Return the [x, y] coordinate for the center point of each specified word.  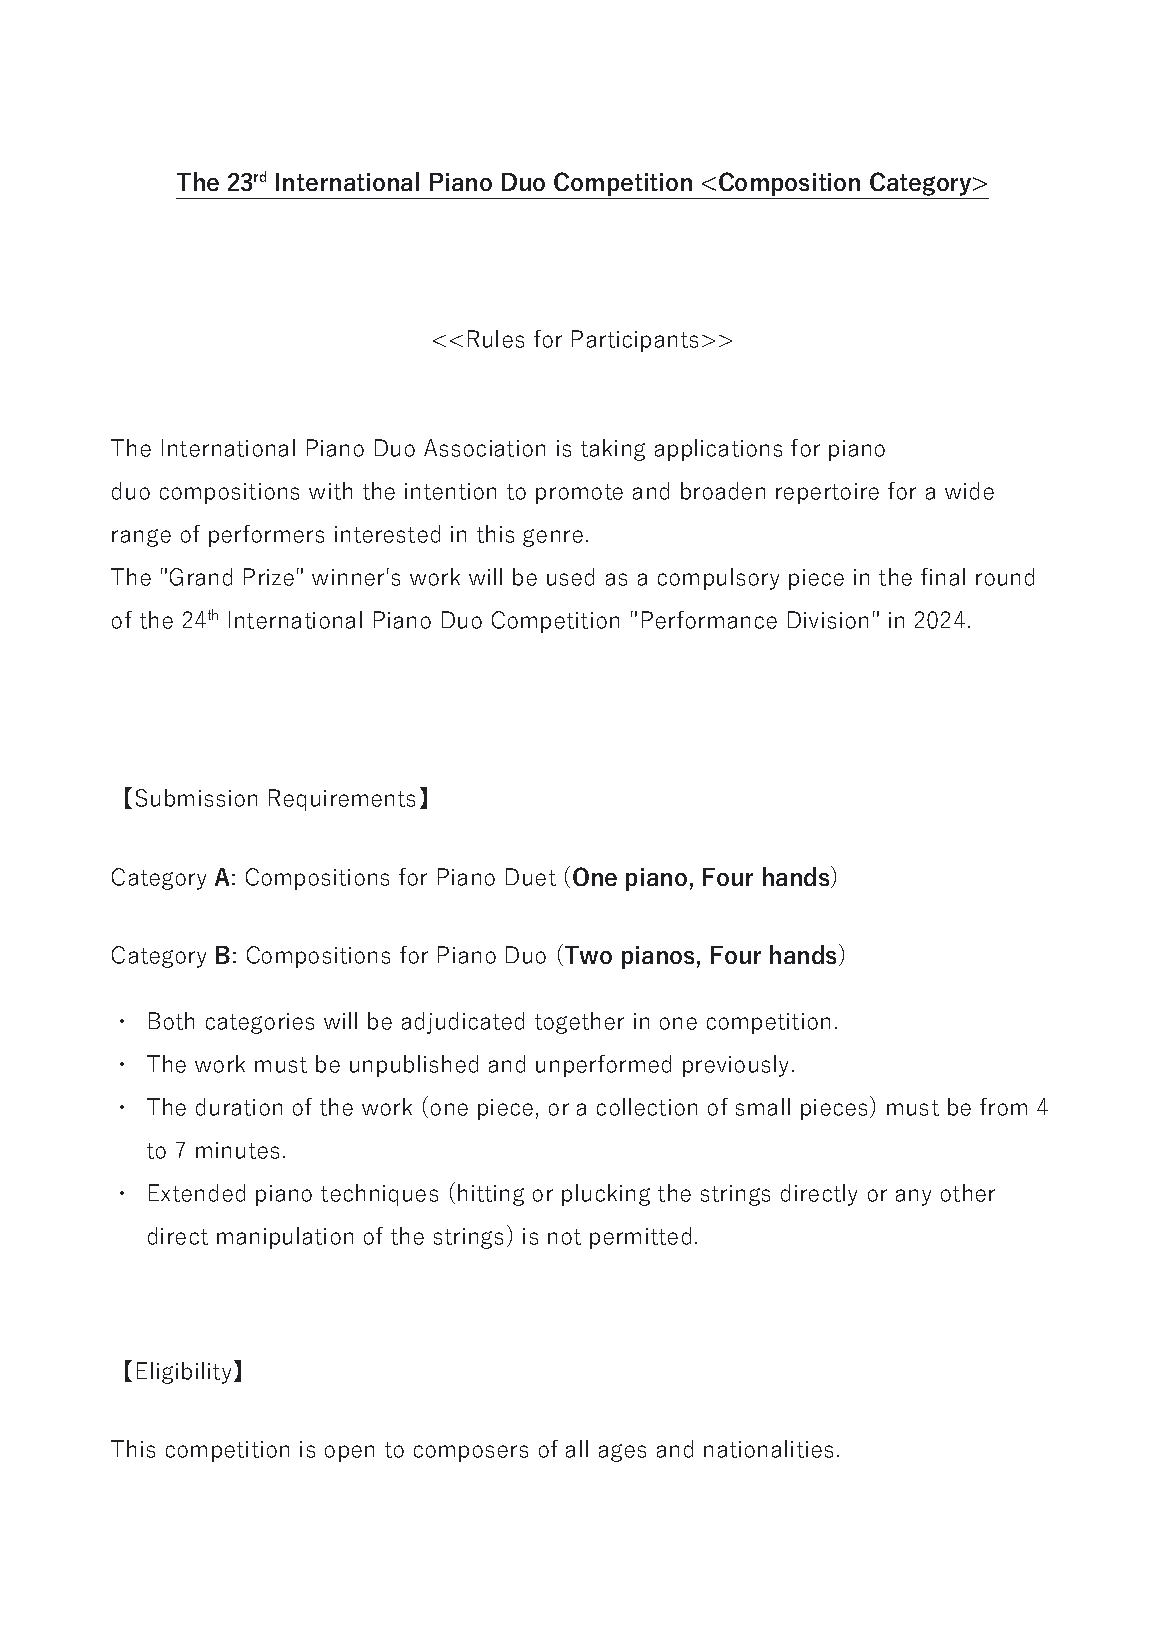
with [330, 491]
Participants [635, 341]
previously [735, 1066]
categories [260, 1023]
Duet [531, 877]
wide [969, 491]
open [349, 1453]
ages [622, 1453]
